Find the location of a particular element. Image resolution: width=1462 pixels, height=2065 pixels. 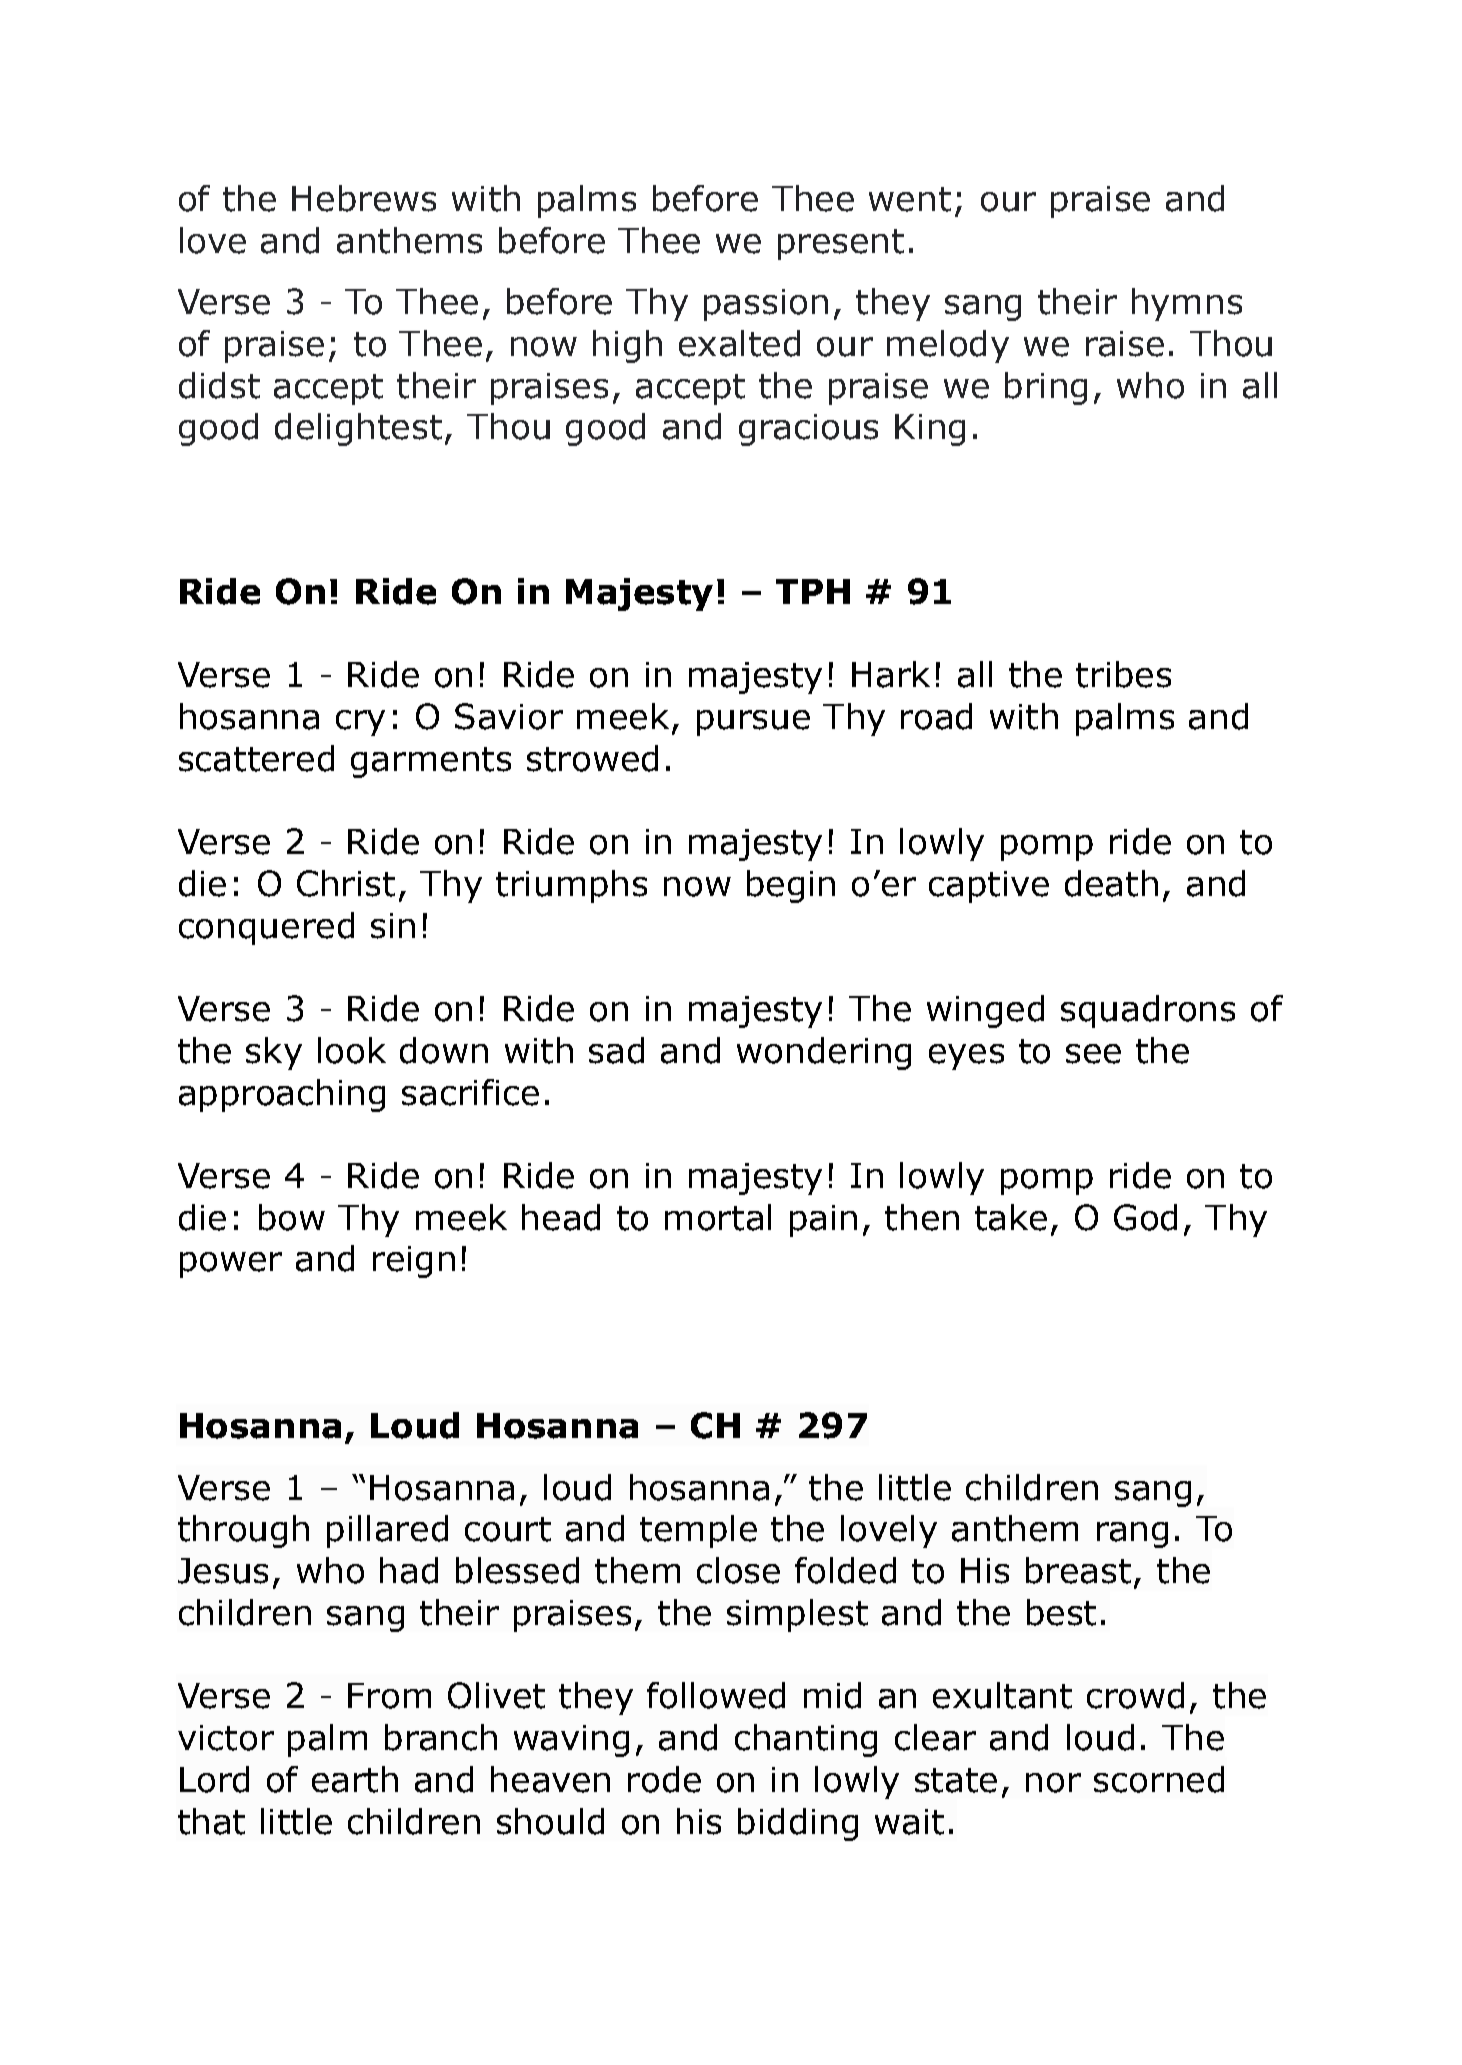

TPH is located at coordinates (813, 591).
